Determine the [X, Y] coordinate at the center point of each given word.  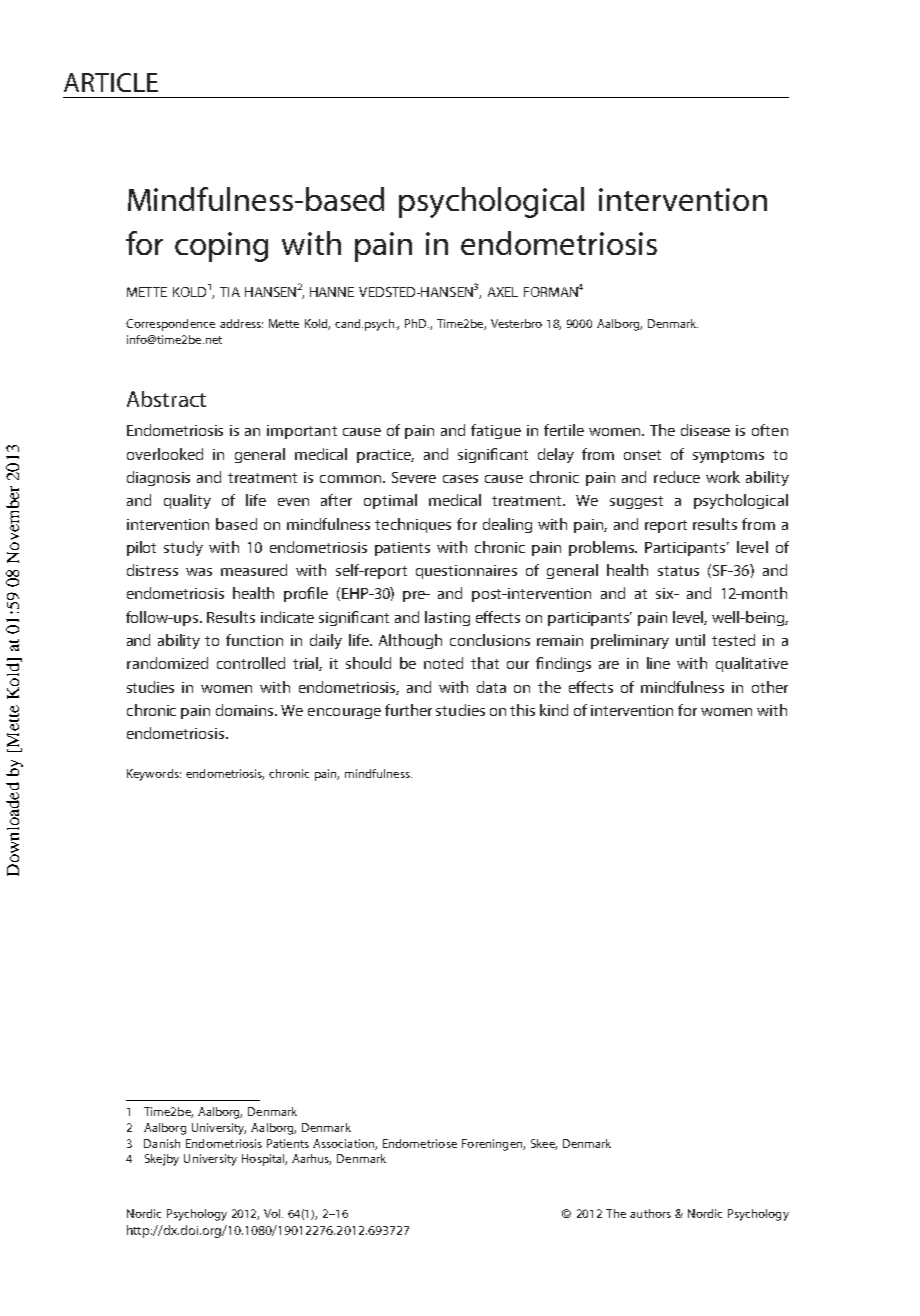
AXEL [503, 292]
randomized [167, 663]
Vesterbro [516, 323]
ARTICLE [111, 82]
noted [443, 663]
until [690, 640]
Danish [162, 1143]
